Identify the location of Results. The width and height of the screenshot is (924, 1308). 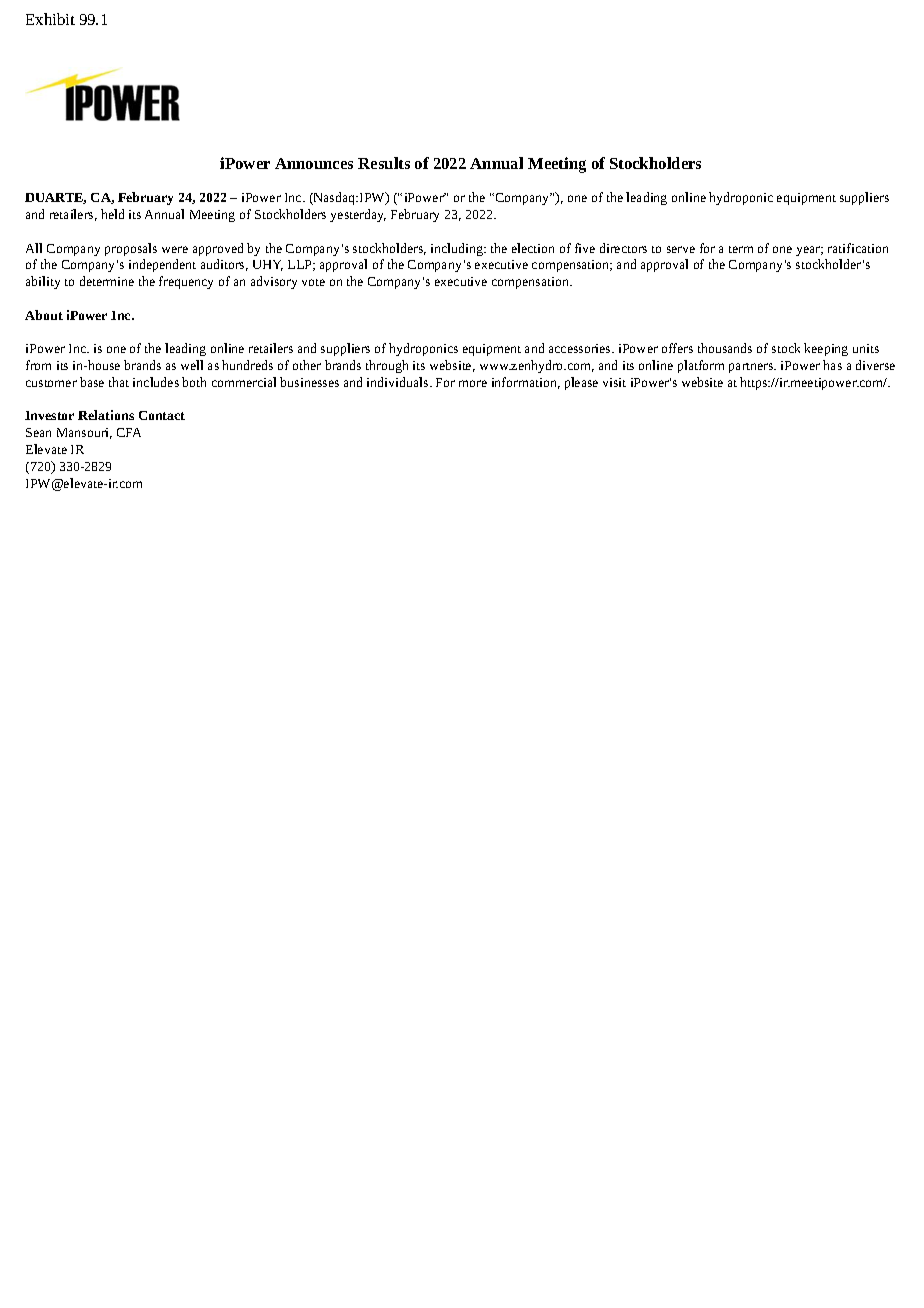
(384, 163).
